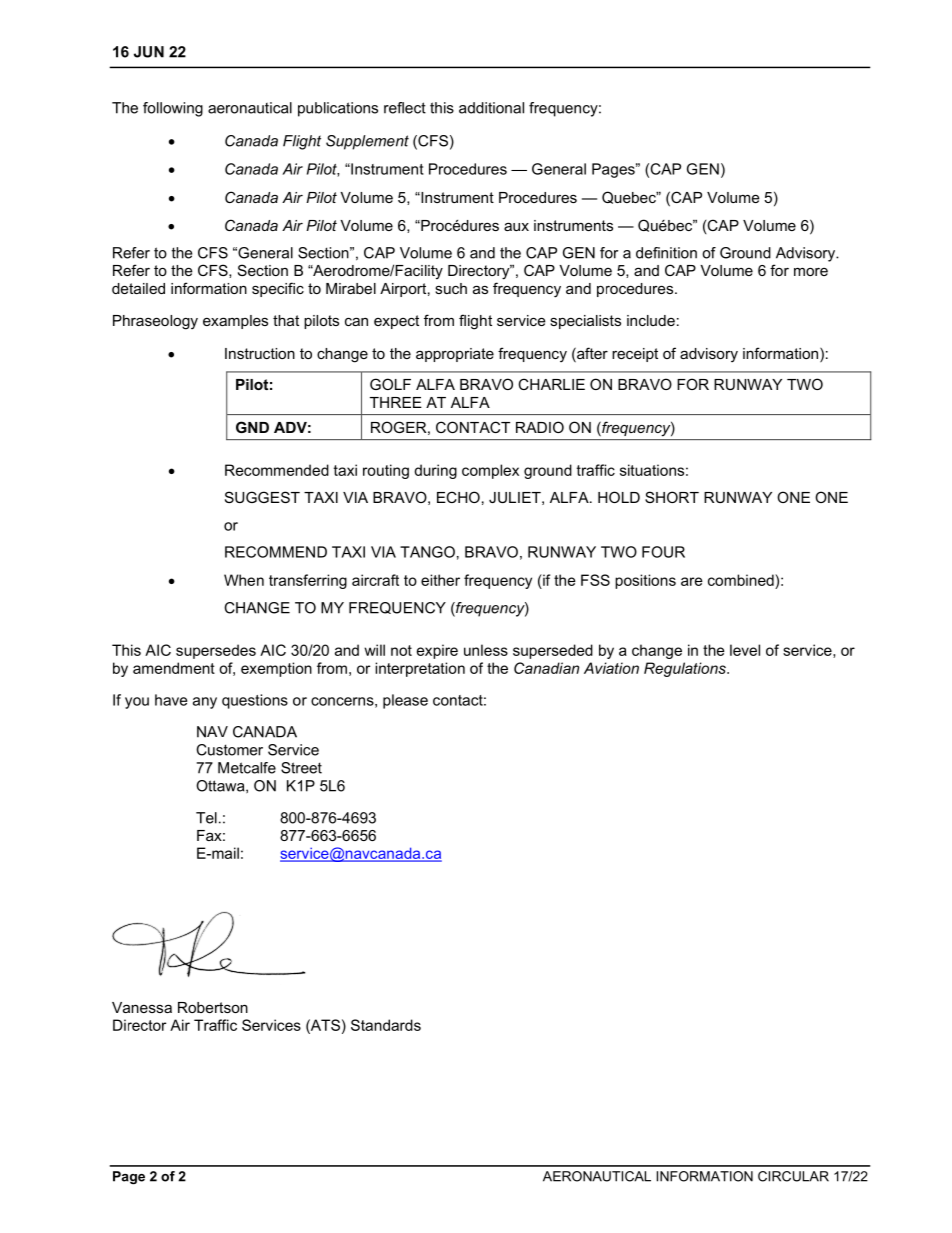 The width and height of the screenshot is (952, 1233). I want to click on Tel, so click(206, 818).
